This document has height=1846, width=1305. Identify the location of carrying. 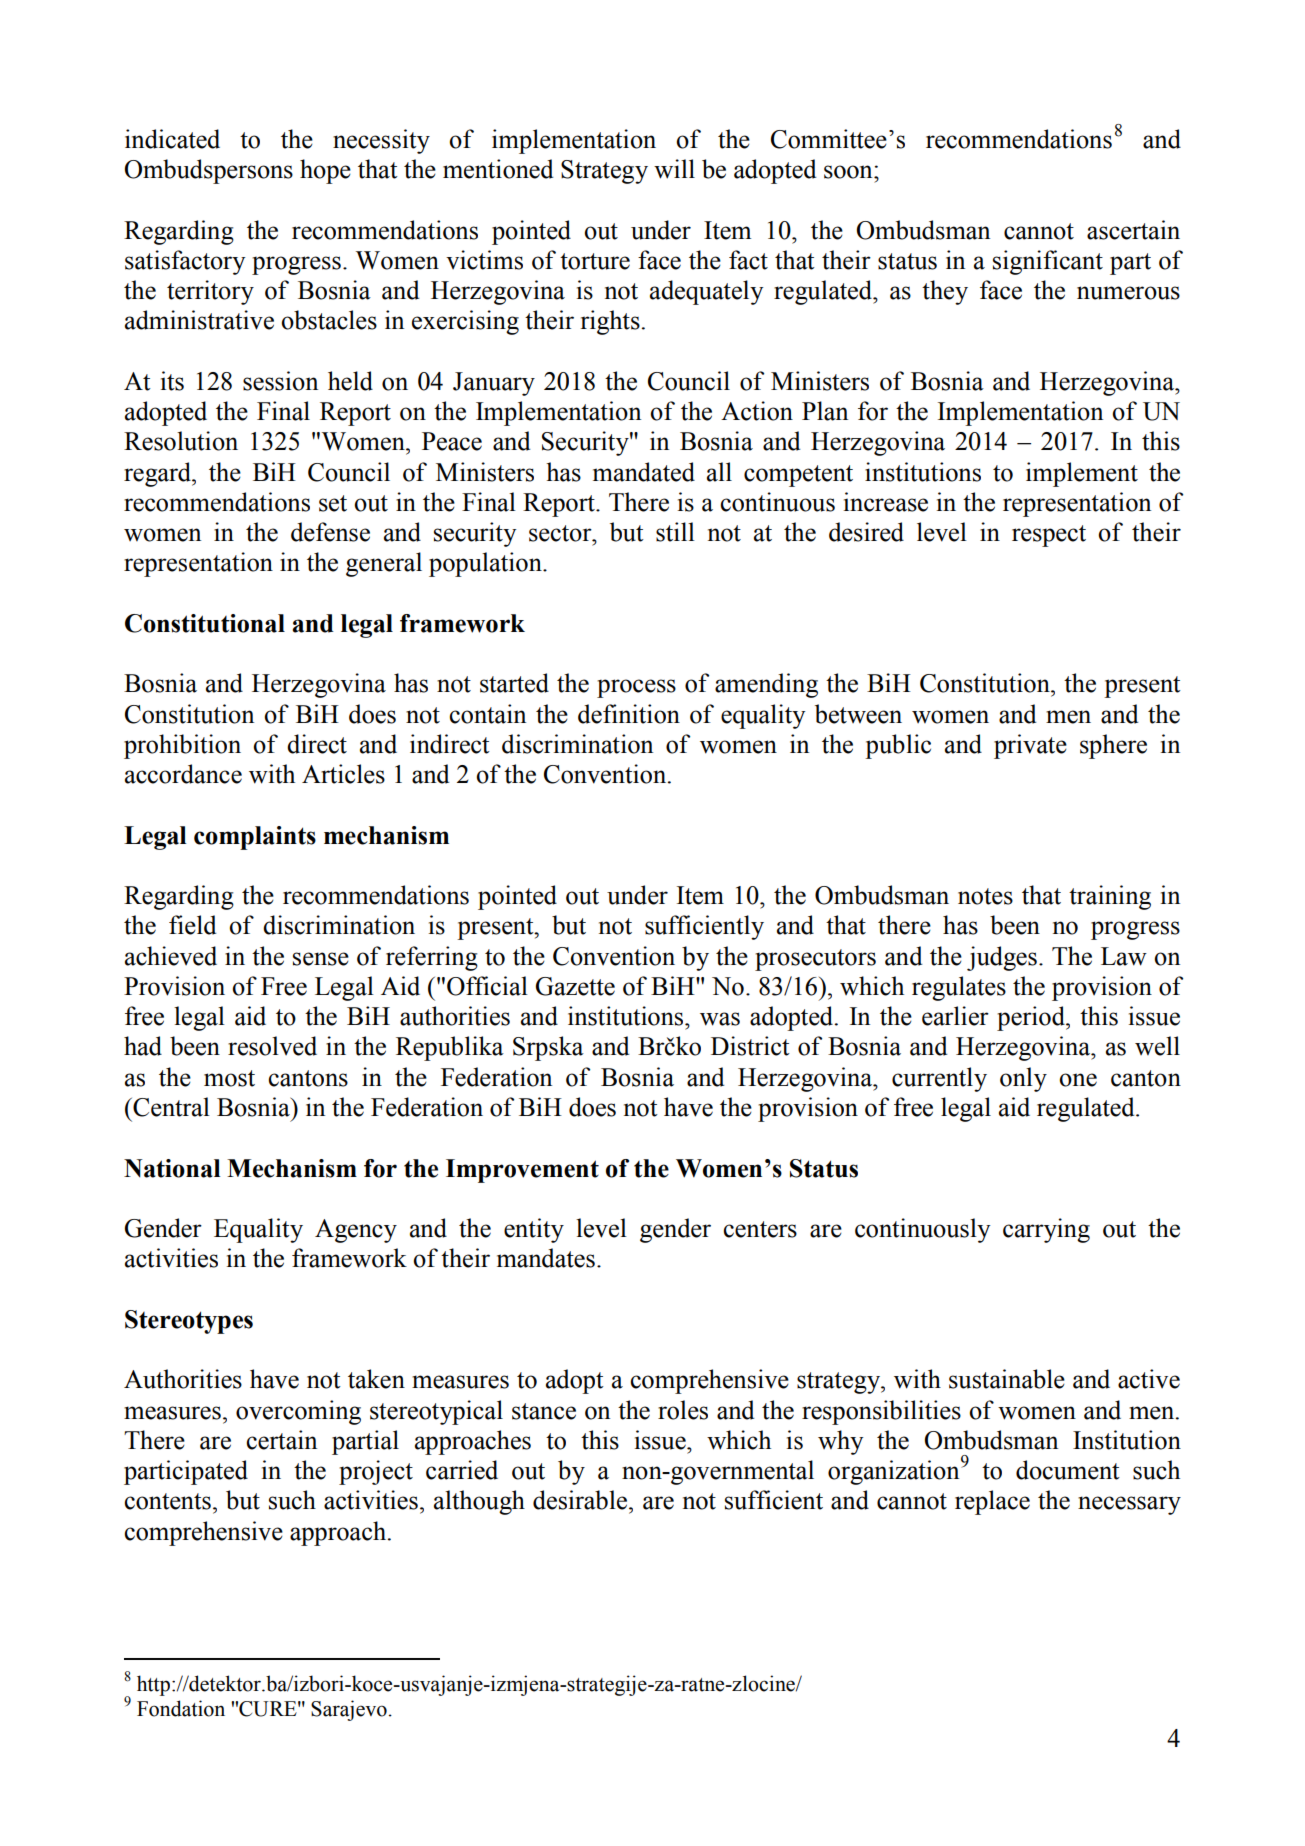
(1046, 1230).
